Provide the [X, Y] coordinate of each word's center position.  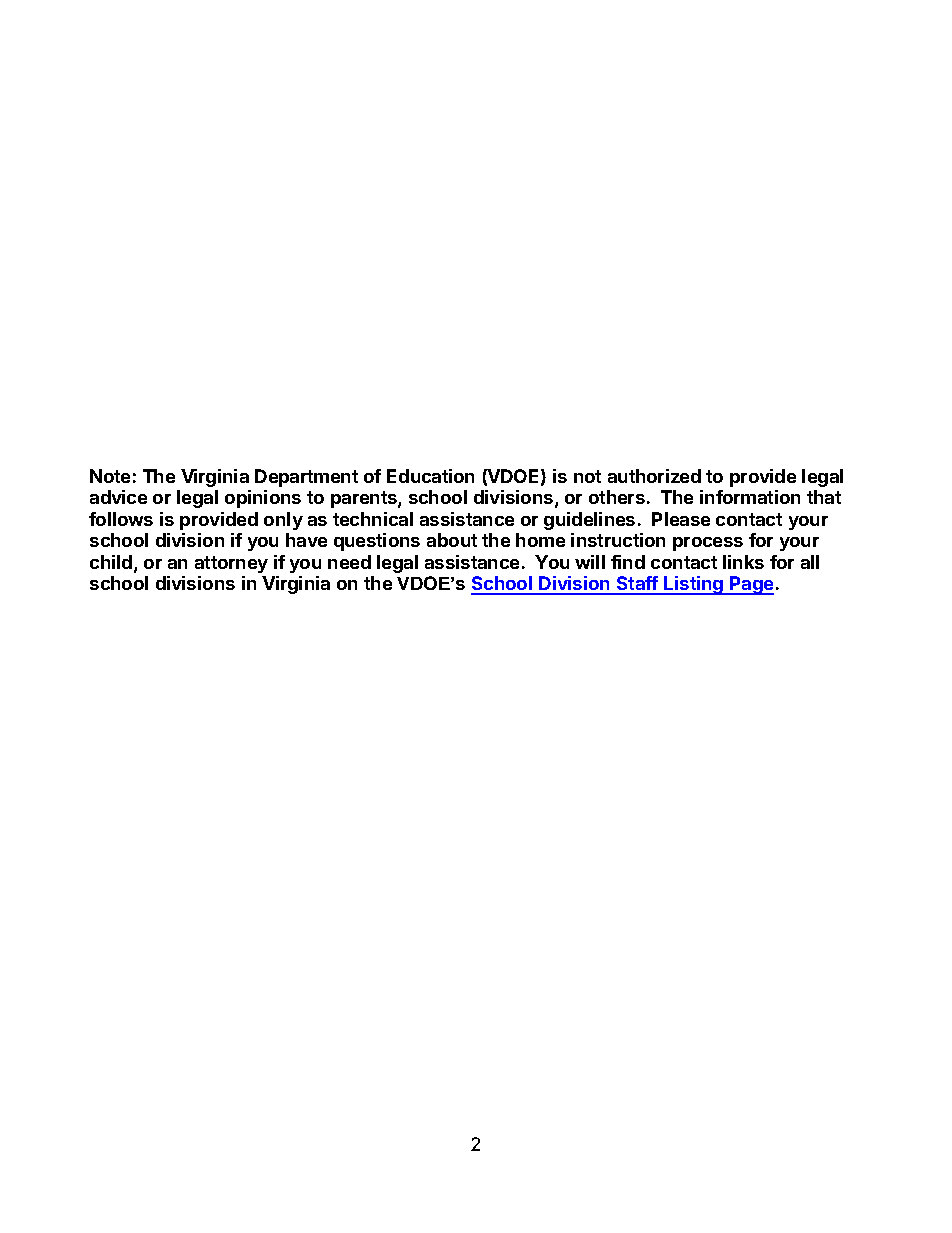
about [452, 540]
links [743, 562]
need [349, 562]
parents [365, 499]
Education [430, 476]
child [112, 563]
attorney [231, 564]
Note [110, 476]
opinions [263, 499]
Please [681, 519]
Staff [637, 585]
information [750, 497]
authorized [654, 476]
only [283, 521]
